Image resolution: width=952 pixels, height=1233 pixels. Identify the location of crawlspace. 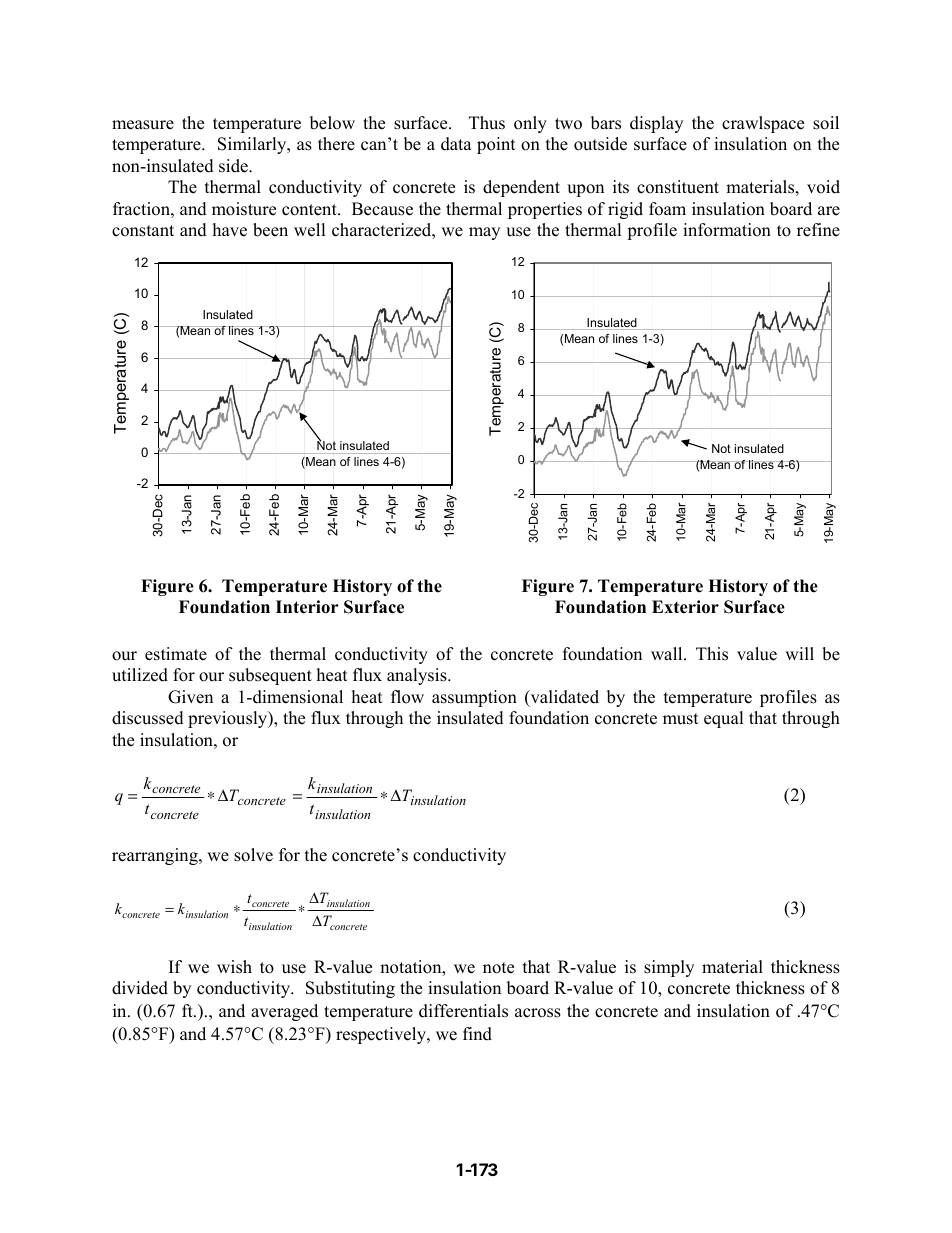
(763, 124).
